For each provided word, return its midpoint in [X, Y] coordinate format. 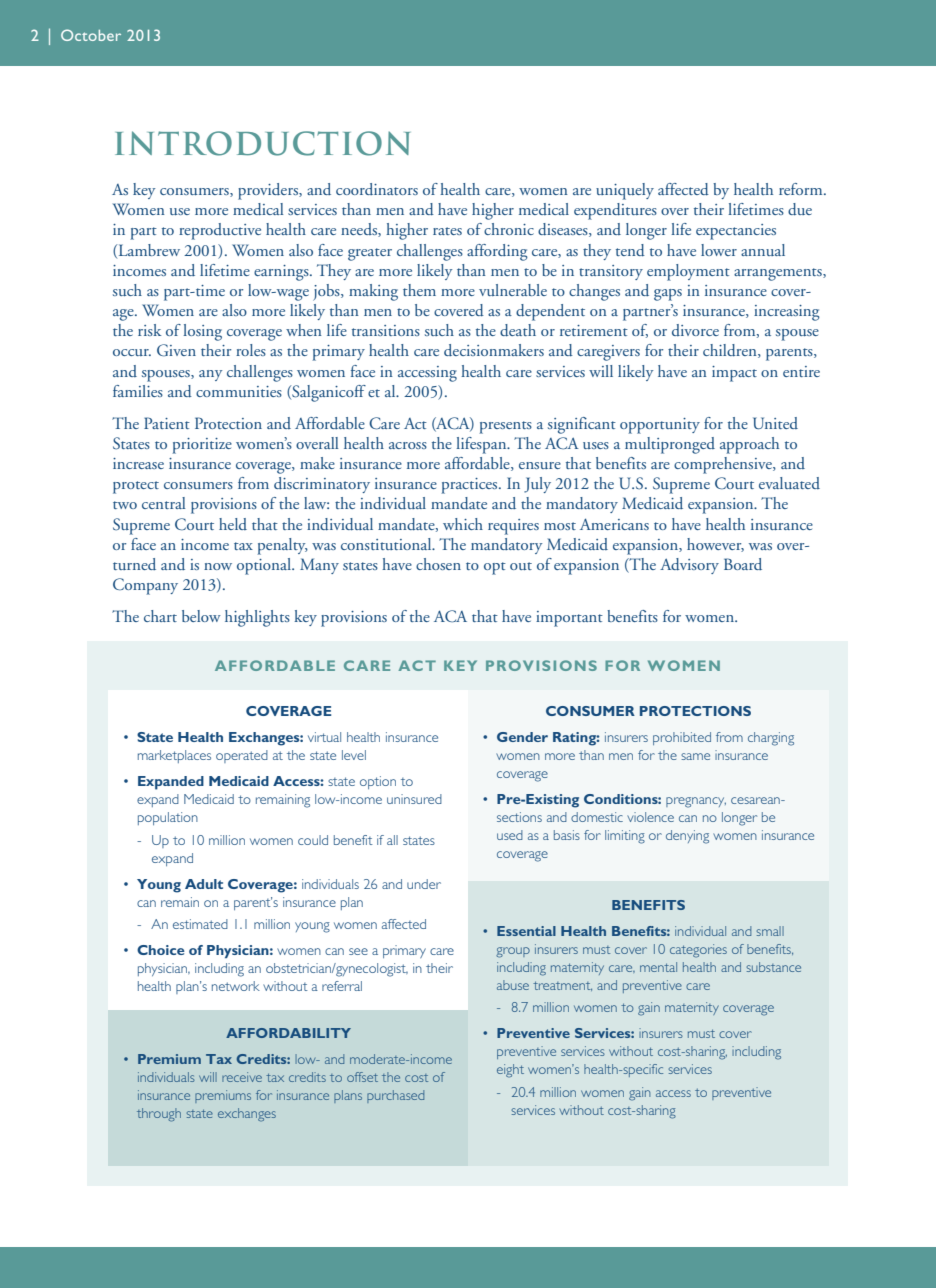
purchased [395, 1096]
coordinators [377, 189]
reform [802, 189]
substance [774, 967]
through [159, 1115]
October [91, 35]
